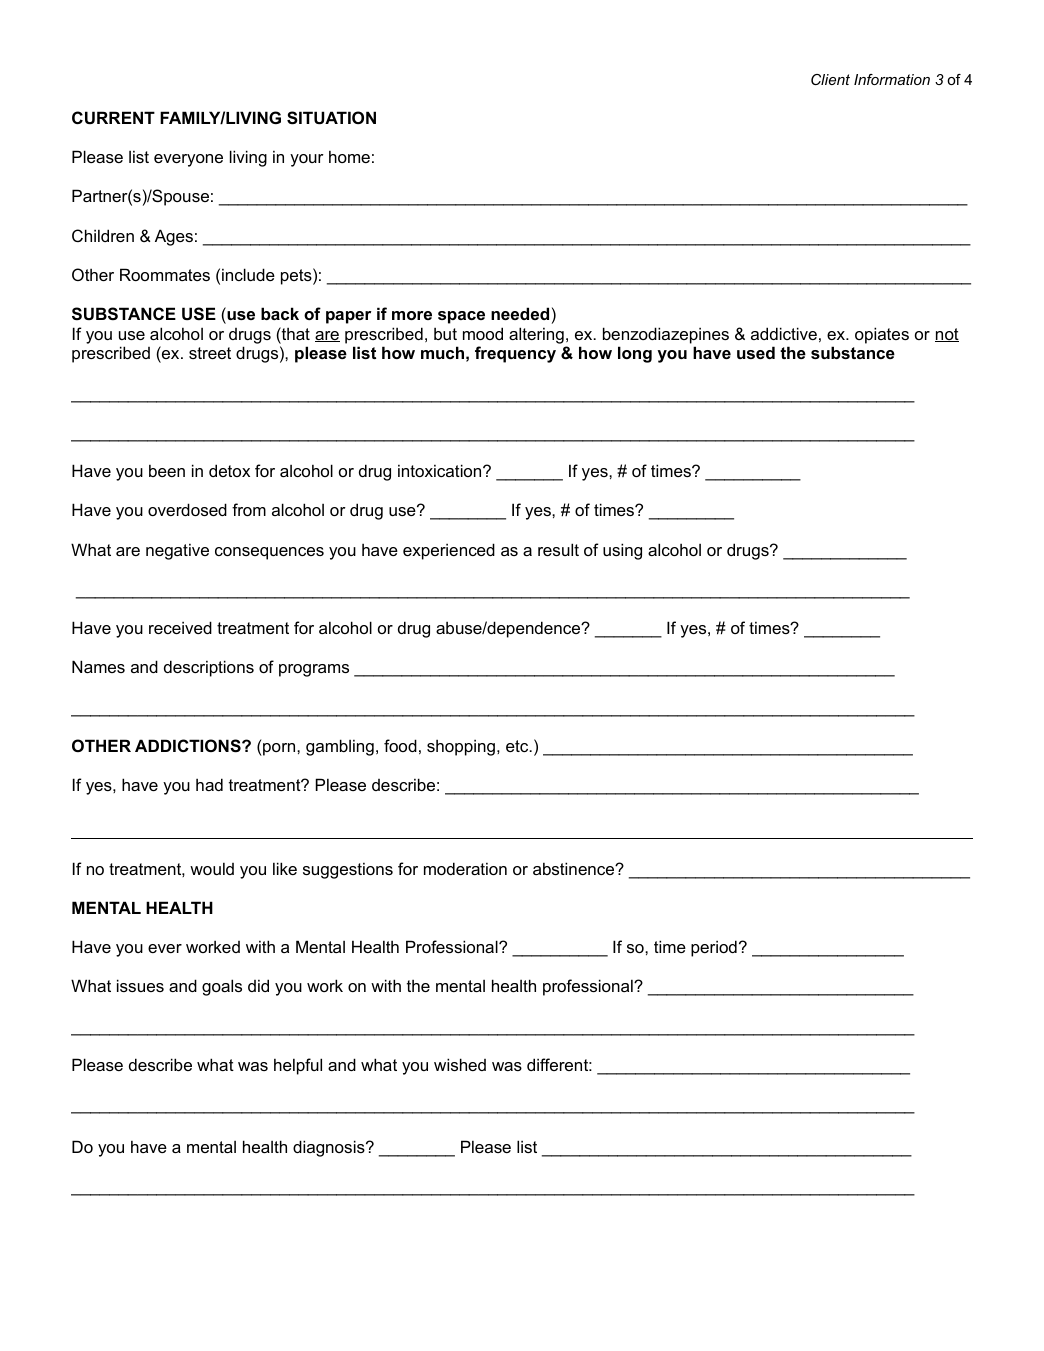 This page has height=1351, width=1044. Describe the element at coordinates (830, 79) in the page. I see `Client` at that location.
